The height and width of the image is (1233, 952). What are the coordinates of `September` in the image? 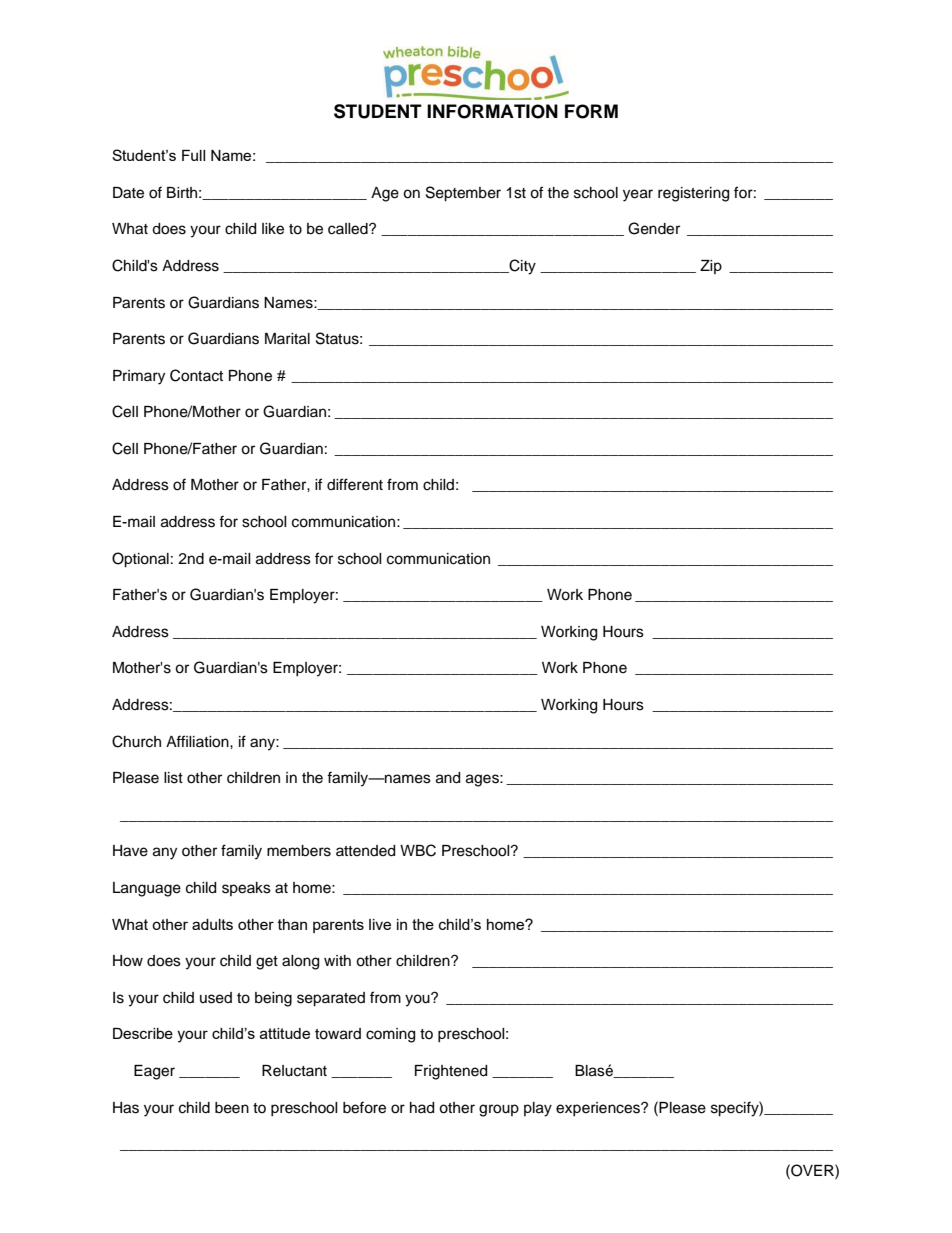 It's located at (463, 194).
